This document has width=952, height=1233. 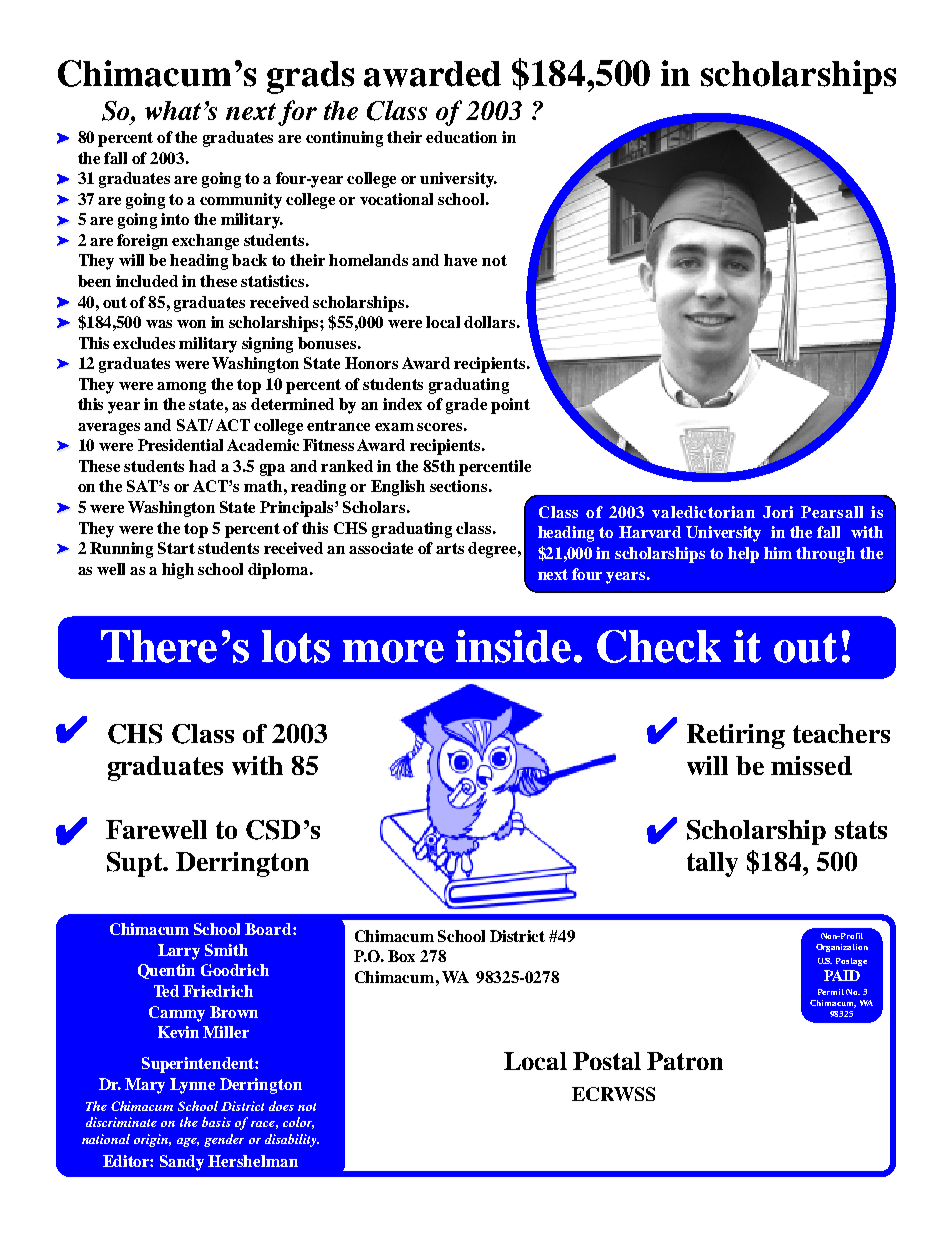 I want to click on grads, so click(x=310, y=77).
